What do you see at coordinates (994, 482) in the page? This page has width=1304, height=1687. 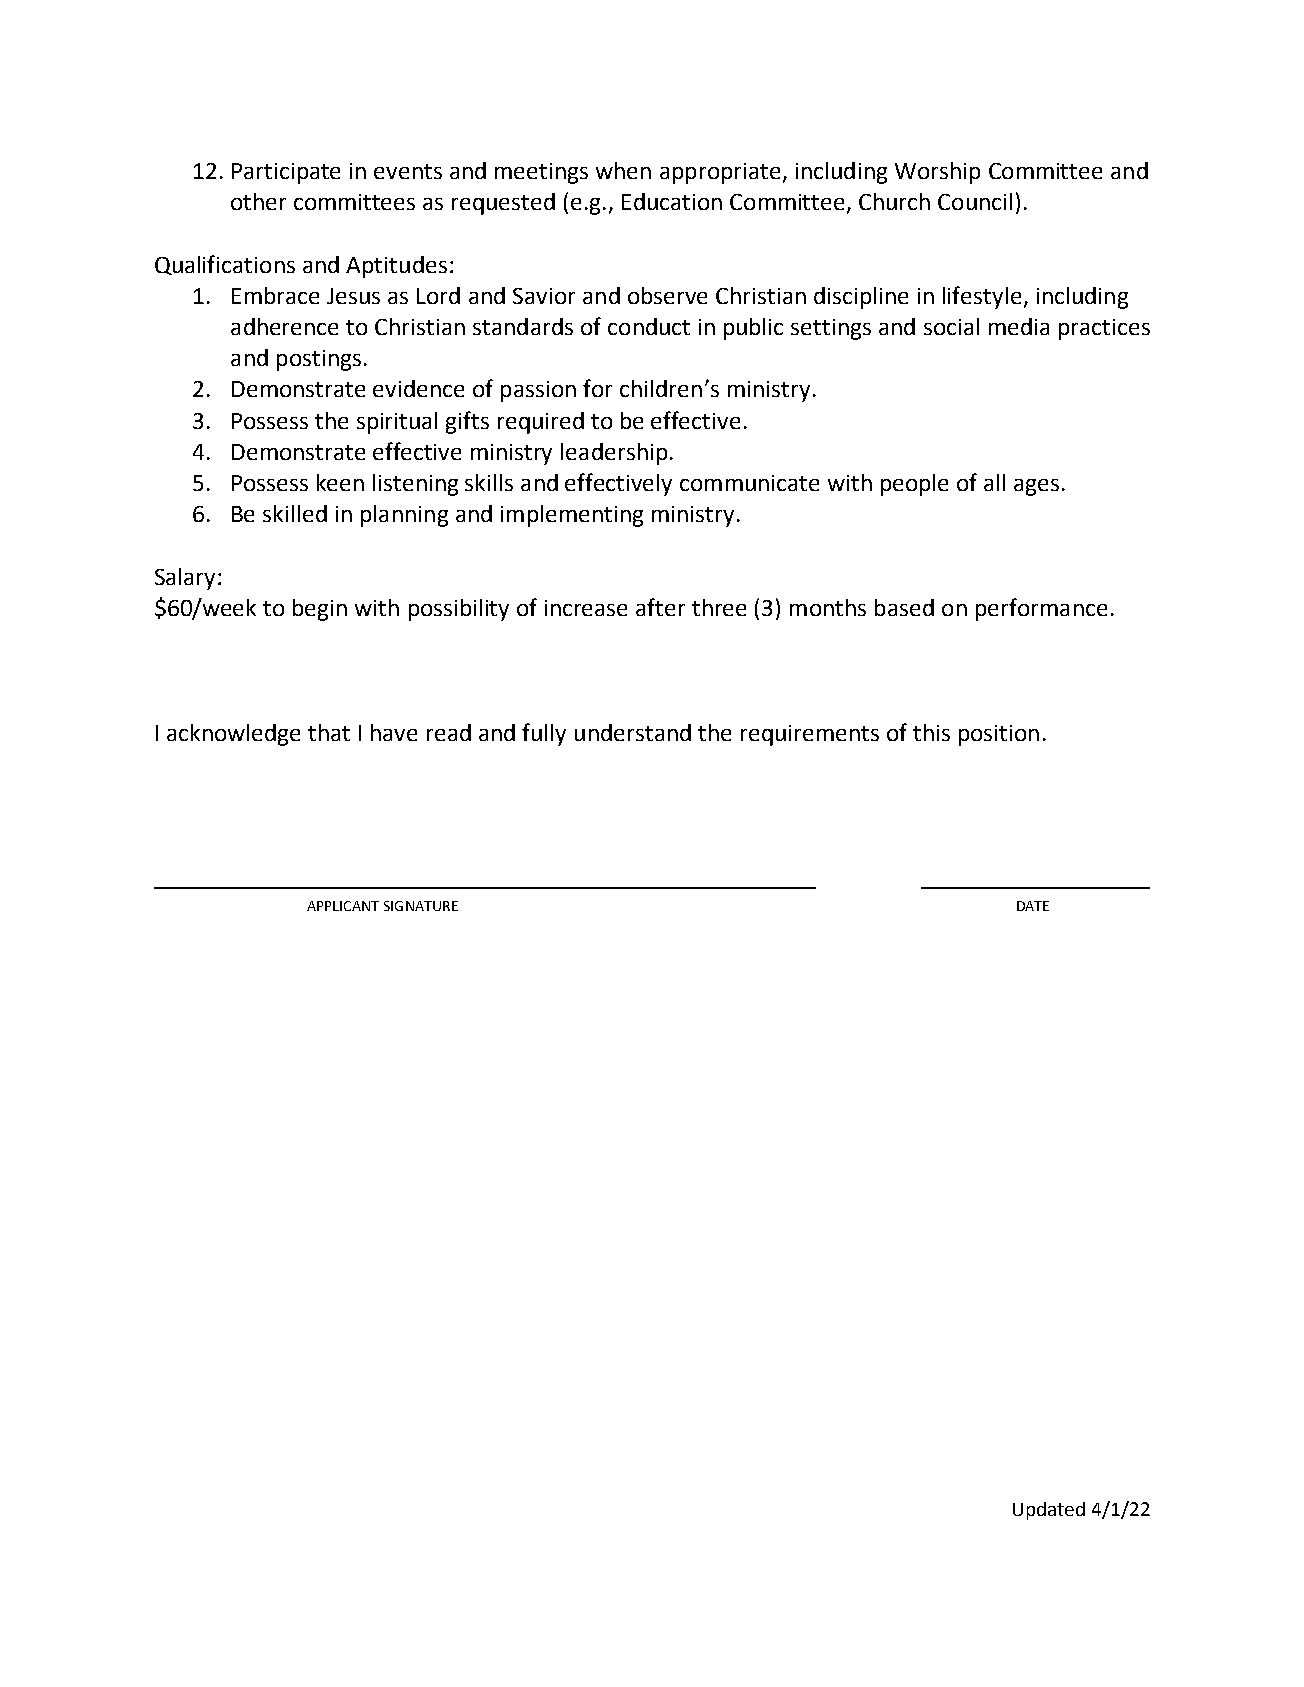 I see `all` at bounding box center [994, 482].
